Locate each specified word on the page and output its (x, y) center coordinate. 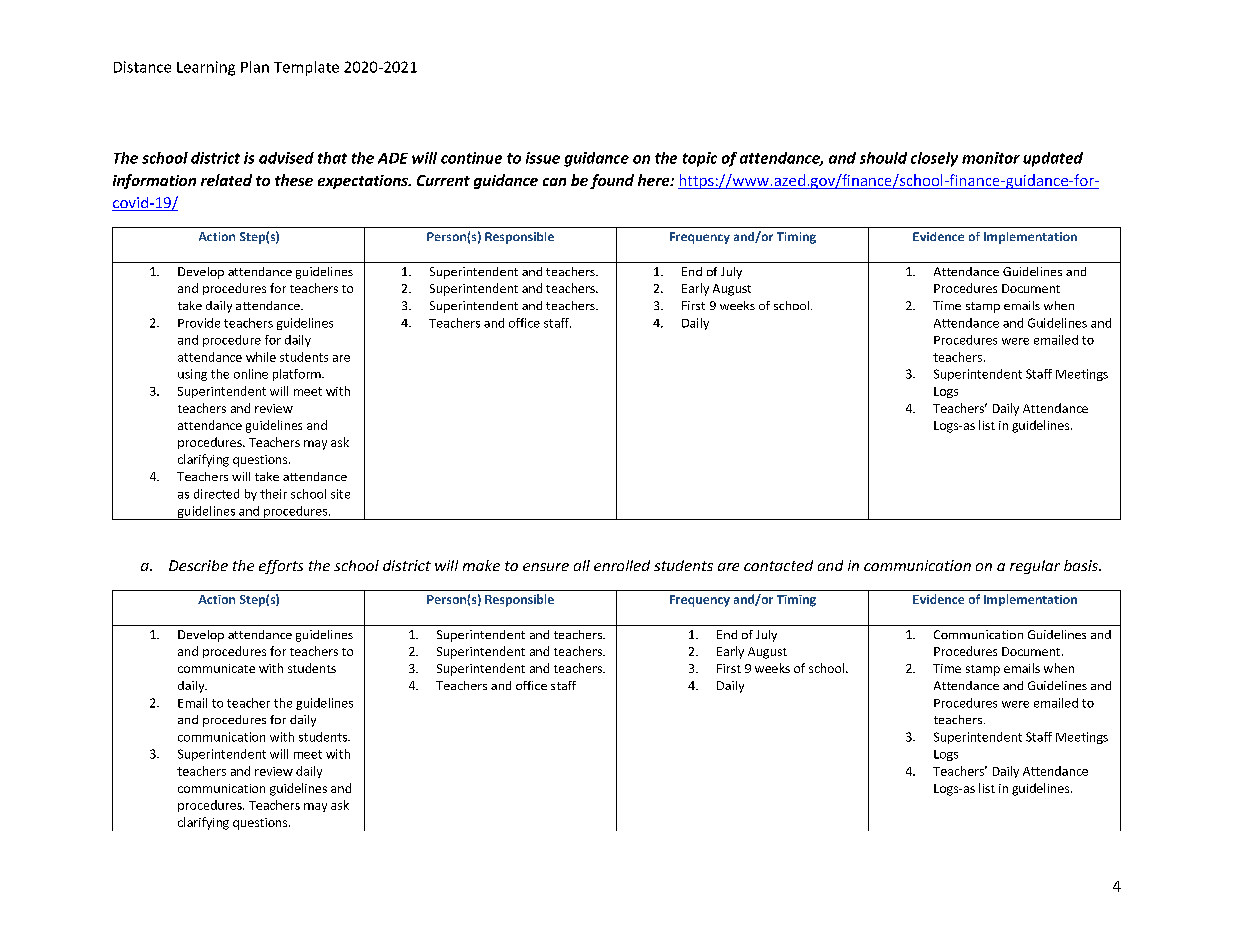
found (612, 181)
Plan (255, 67)
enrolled (622, 565)
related (226, 180)
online (251, 374)
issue (543, 158)
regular (1035, 567)
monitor (991, 158)
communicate (216, 668)
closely (934, 159)
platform (298, 375)
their (273, 494)
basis (1082, 565)
